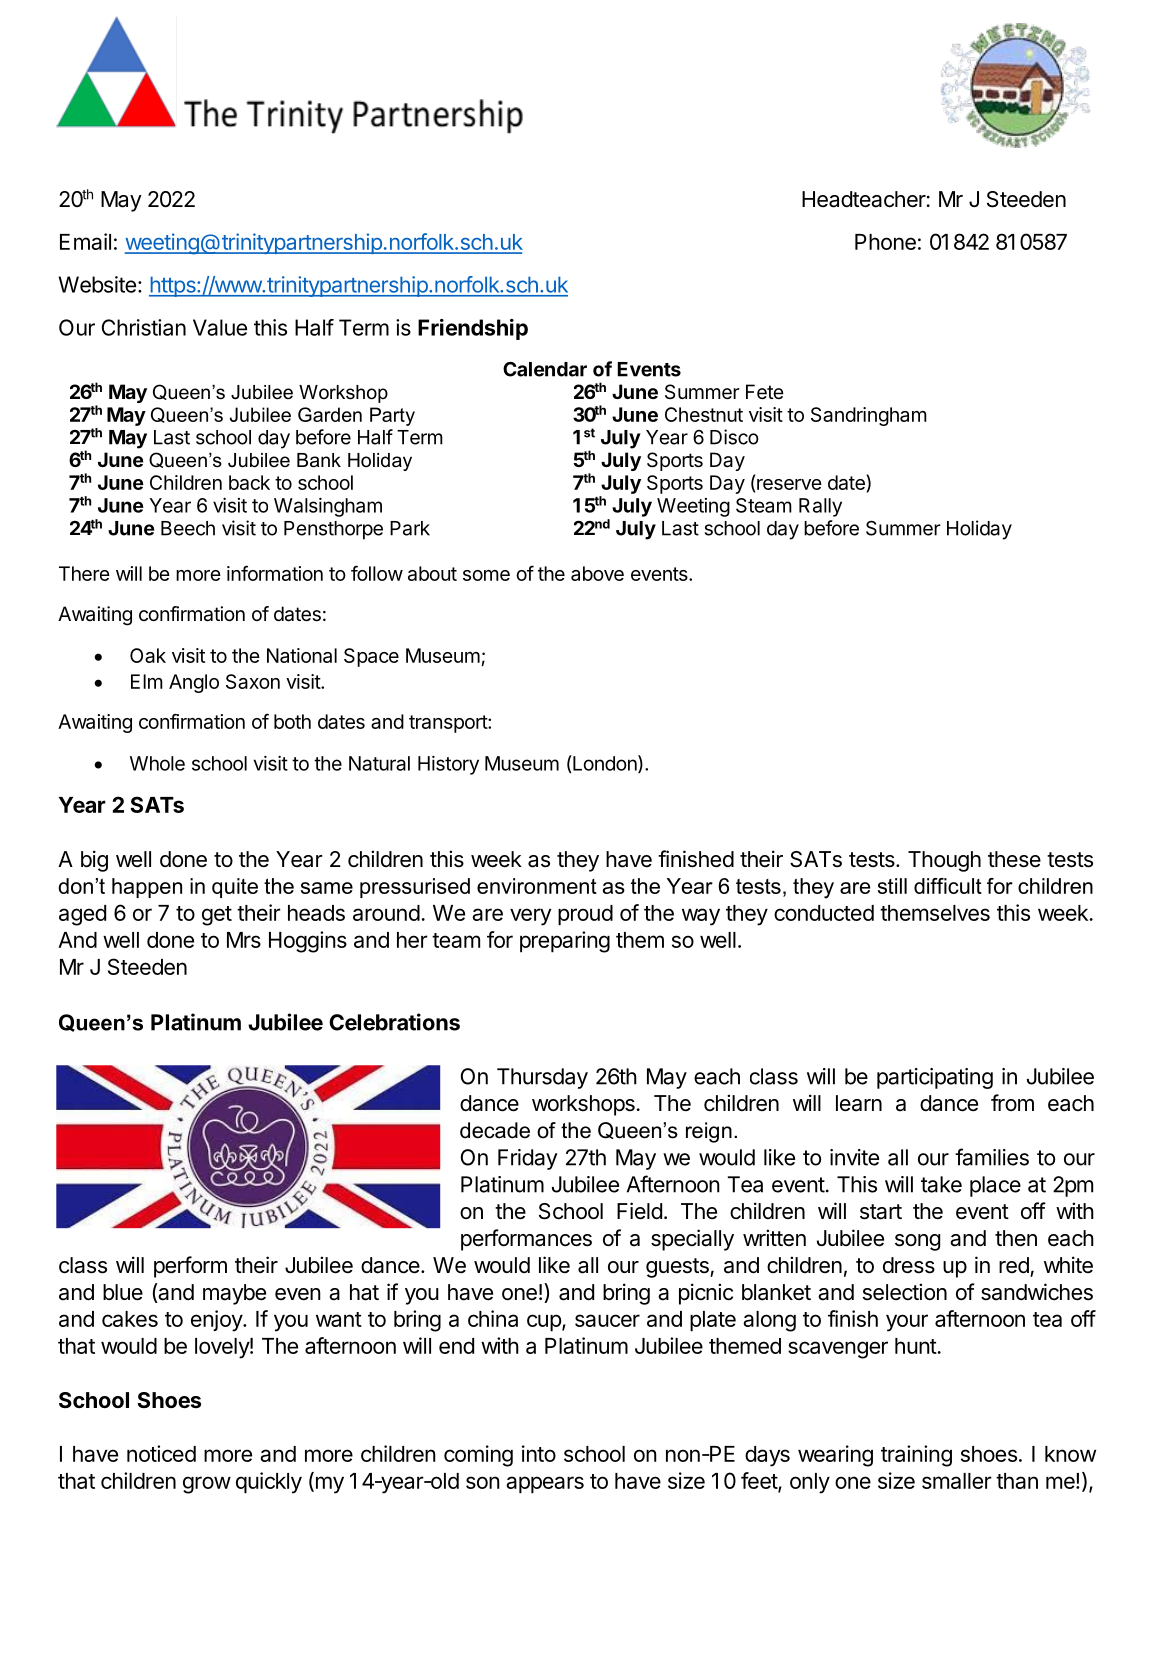 The width and height of the image is (1176, 1663). What do you see at coordinates (885, 242) in the image?
I see `Phone` at bounding box center [885, 242].
